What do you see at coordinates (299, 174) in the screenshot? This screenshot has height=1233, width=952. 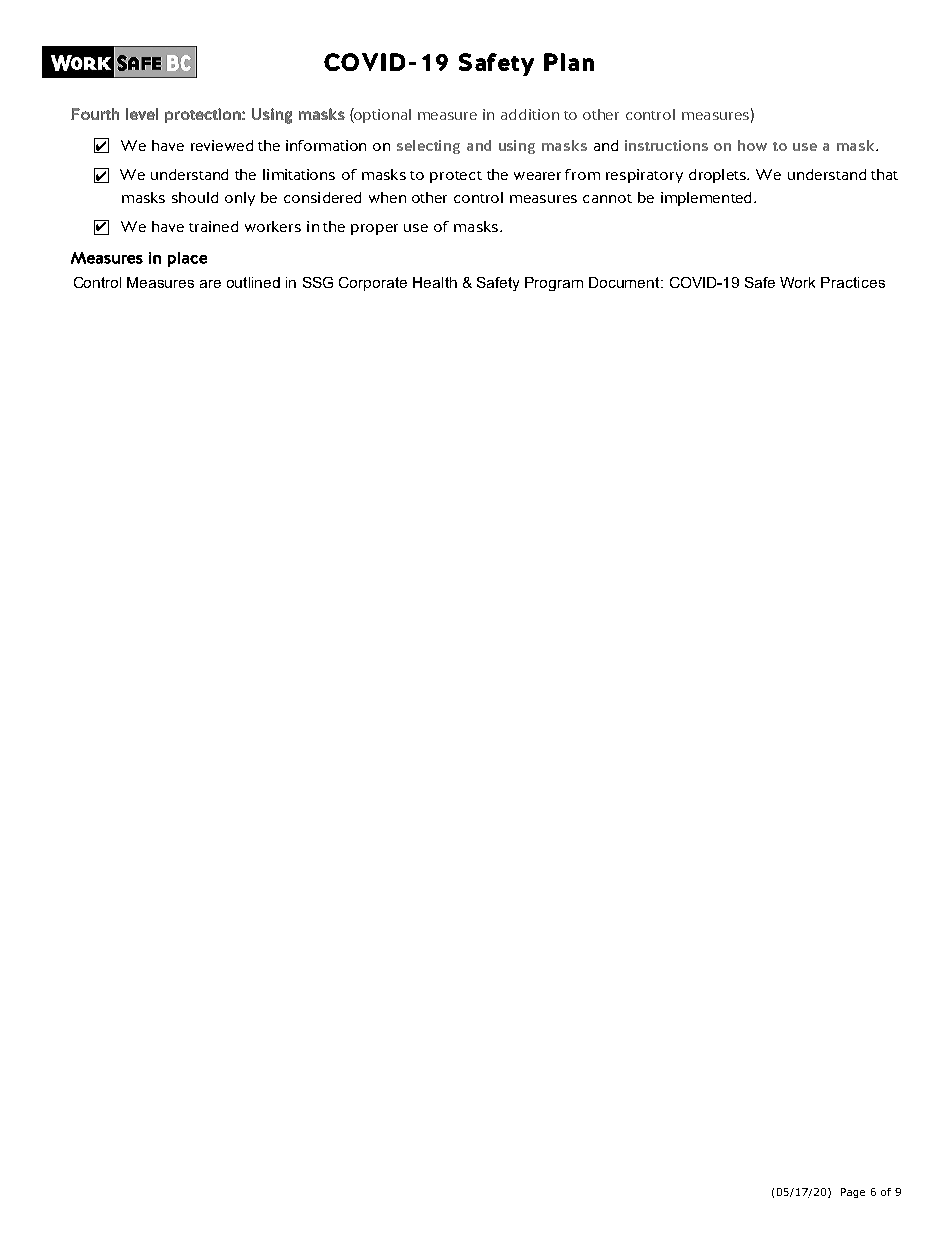 I see `limitations` at bounding box center [299, 174].
